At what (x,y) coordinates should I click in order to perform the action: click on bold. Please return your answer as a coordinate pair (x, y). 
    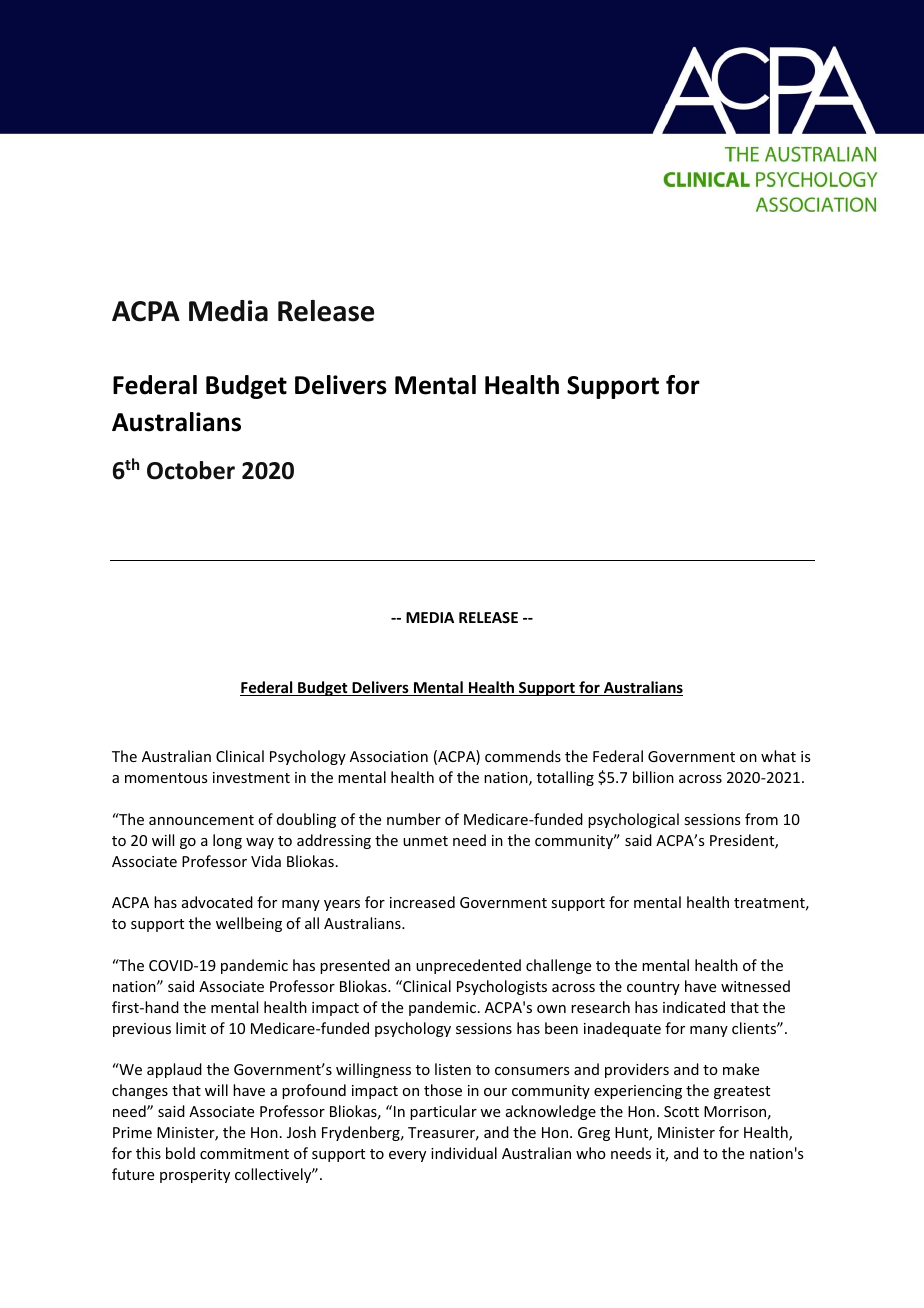
    Looking at the image, I should click on (180, 1153).
